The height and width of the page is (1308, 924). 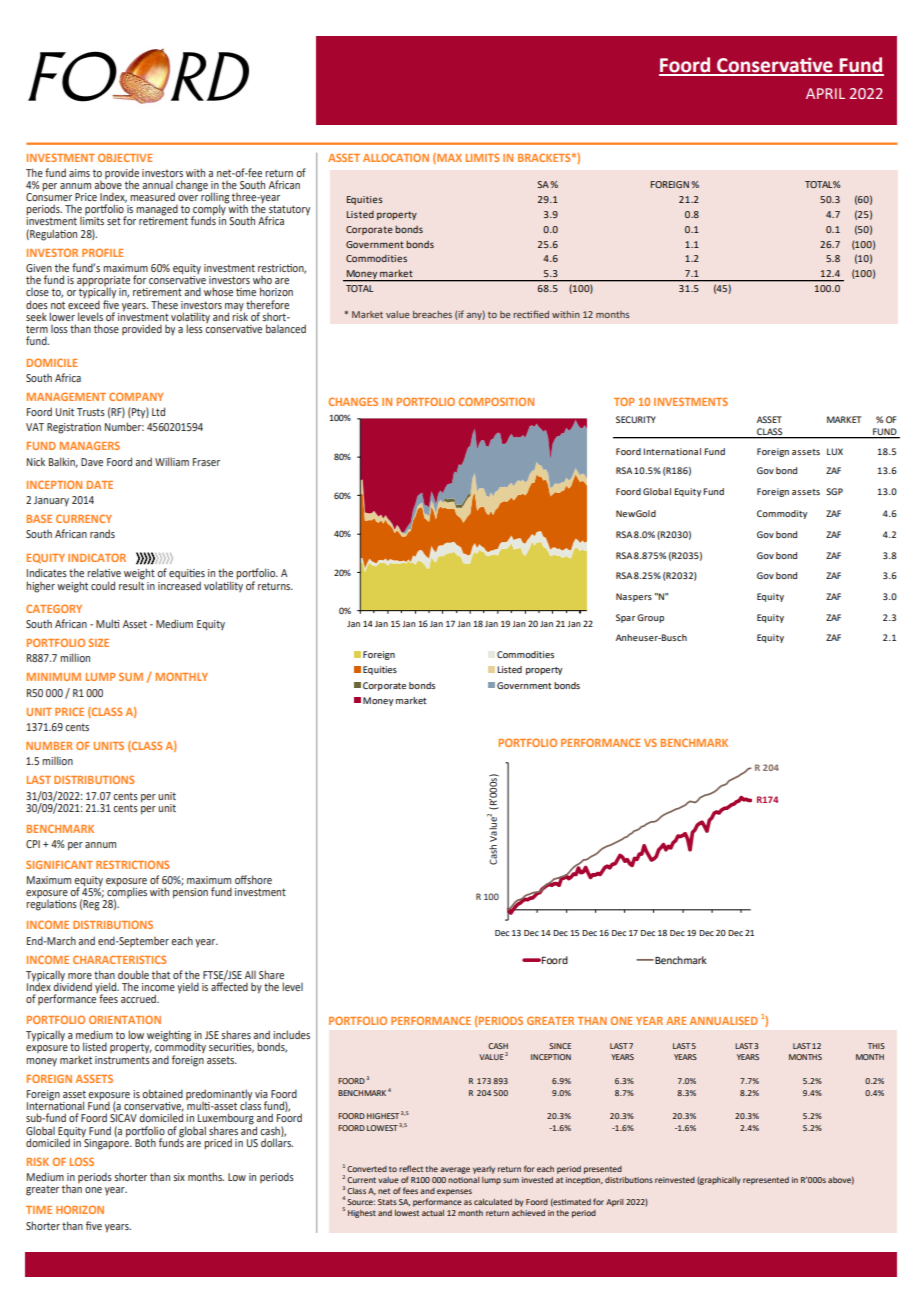 What do you see at coordinates (396, 157) in the page?
I see `ALLOCATION` at bounding box center [396, 157].
